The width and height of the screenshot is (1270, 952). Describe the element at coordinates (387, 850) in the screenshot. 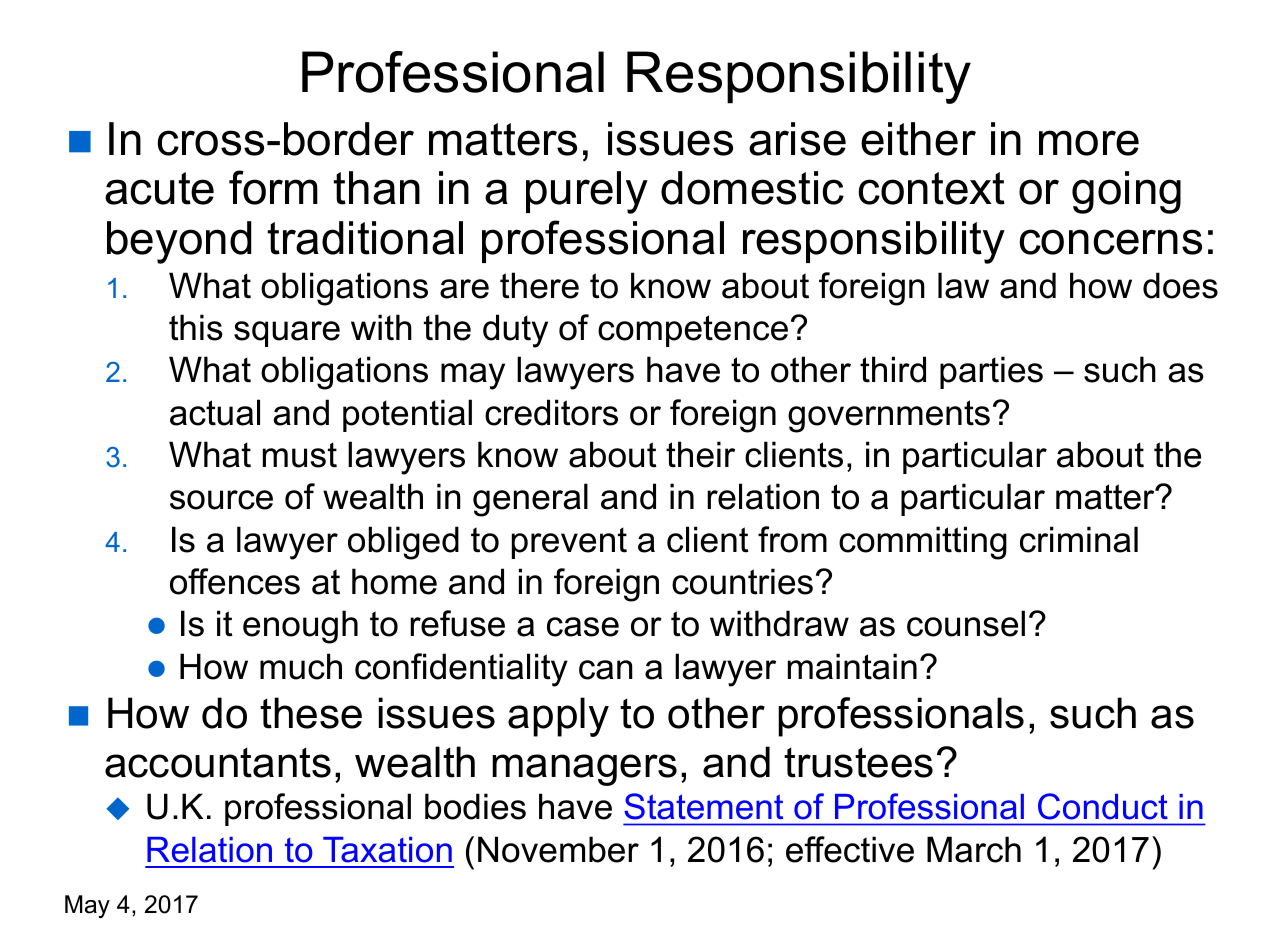

I see `Taxation` at that location.
